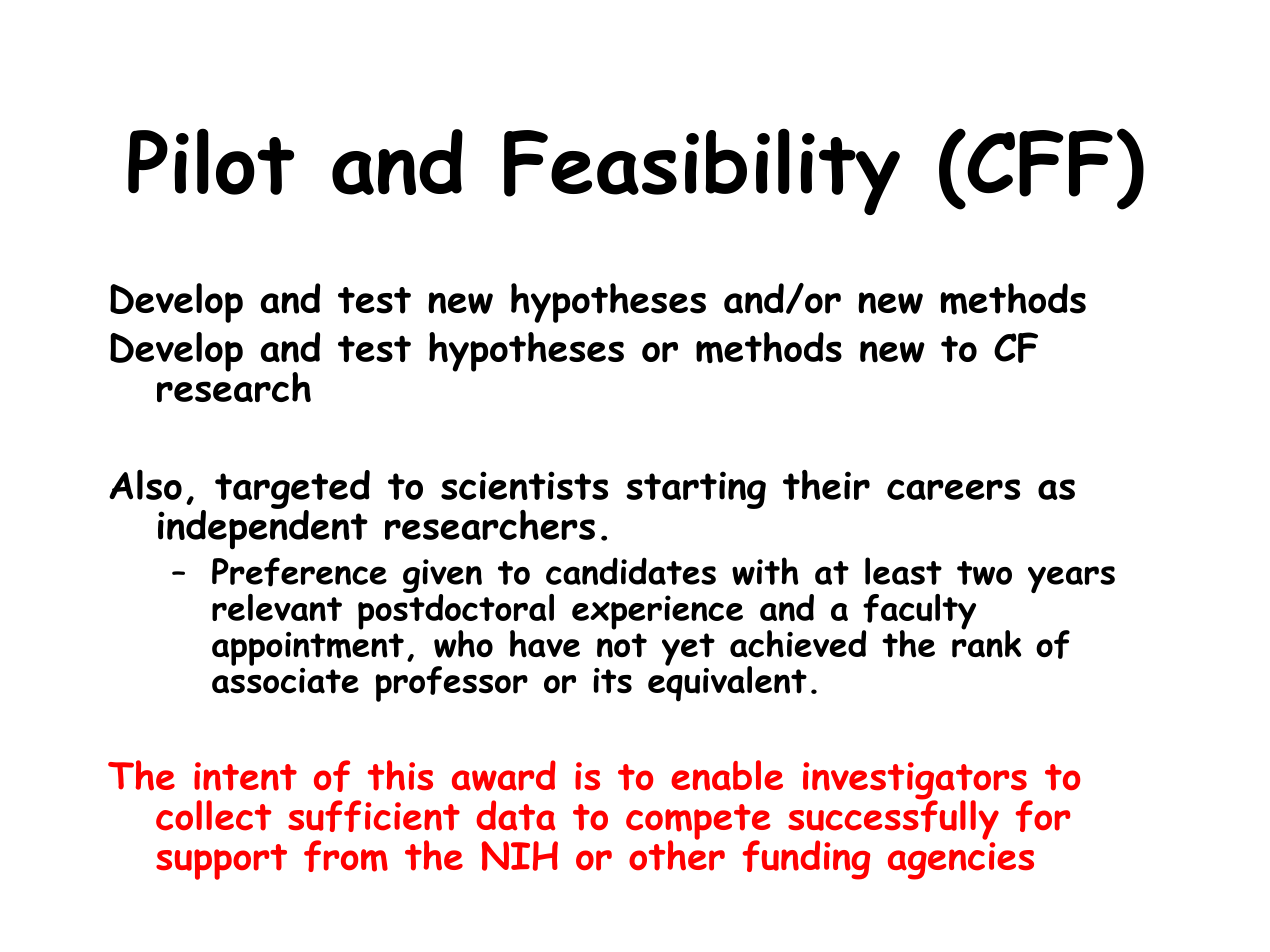  I want to click on starting, so click(696, 490).
